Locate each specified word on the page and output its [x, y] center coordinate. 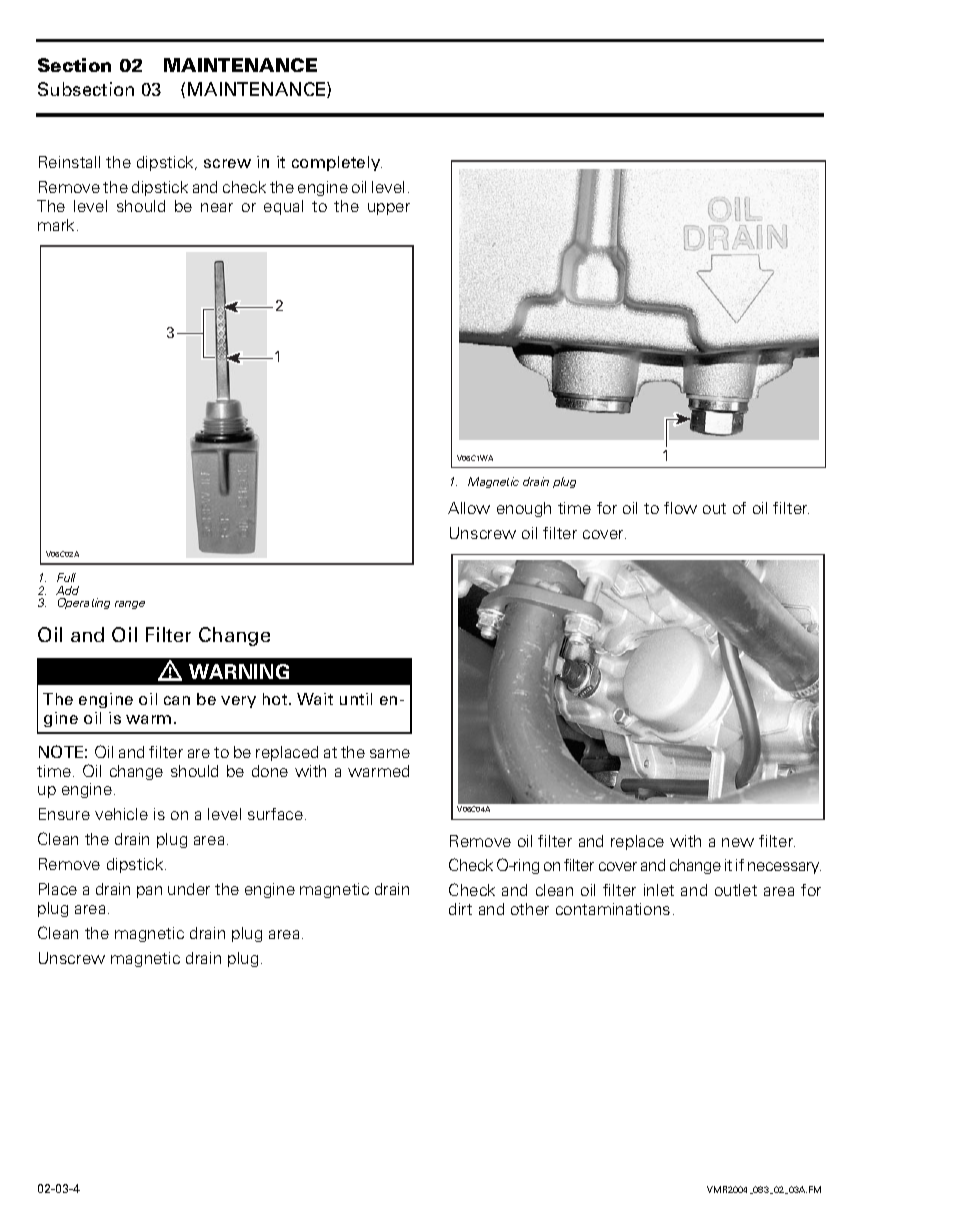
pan [149, 892]
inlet [659, 890]
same [390, 753]
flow [680, 508]
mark [56, 225]
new [738, 842]
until [356, 699]
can [177, 700]
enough [524, 509]
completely [337, 163]
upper [389, 209]
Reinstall [69, 162]
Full [66, 577]
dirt [460, 909]
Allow [469, 508]
